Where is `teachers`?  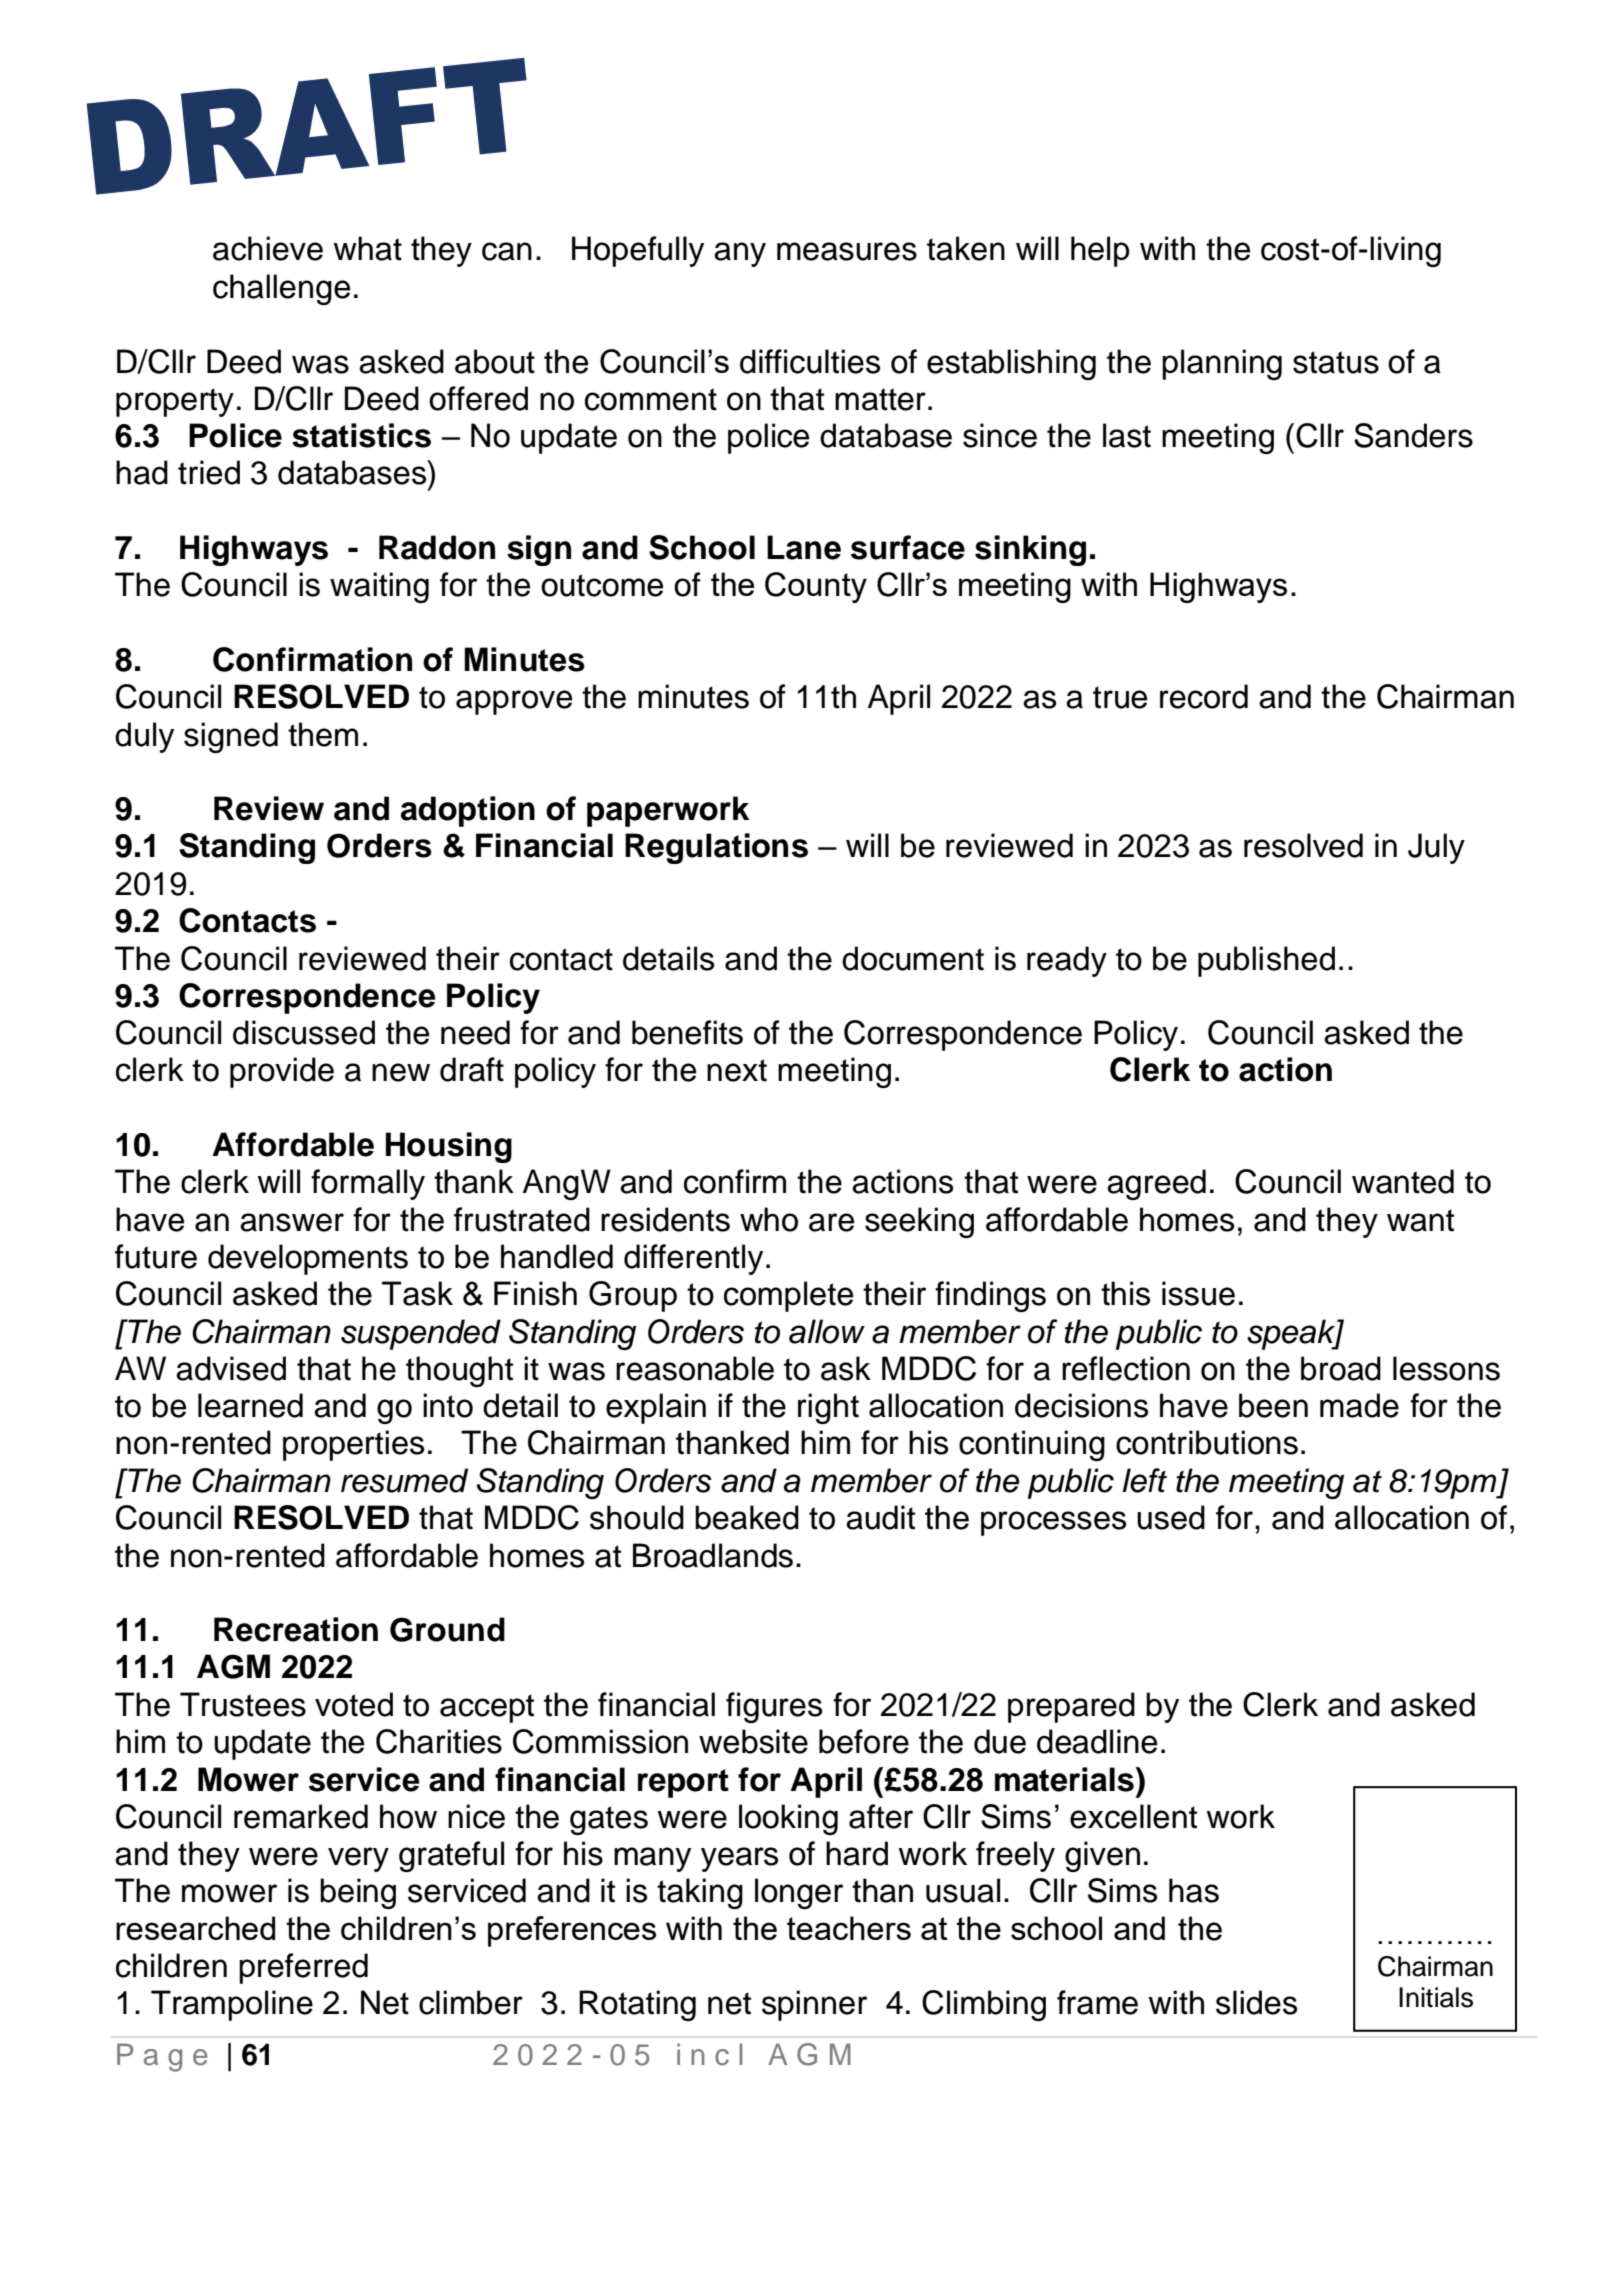 teachers is located at coordinates (849, 1928).
